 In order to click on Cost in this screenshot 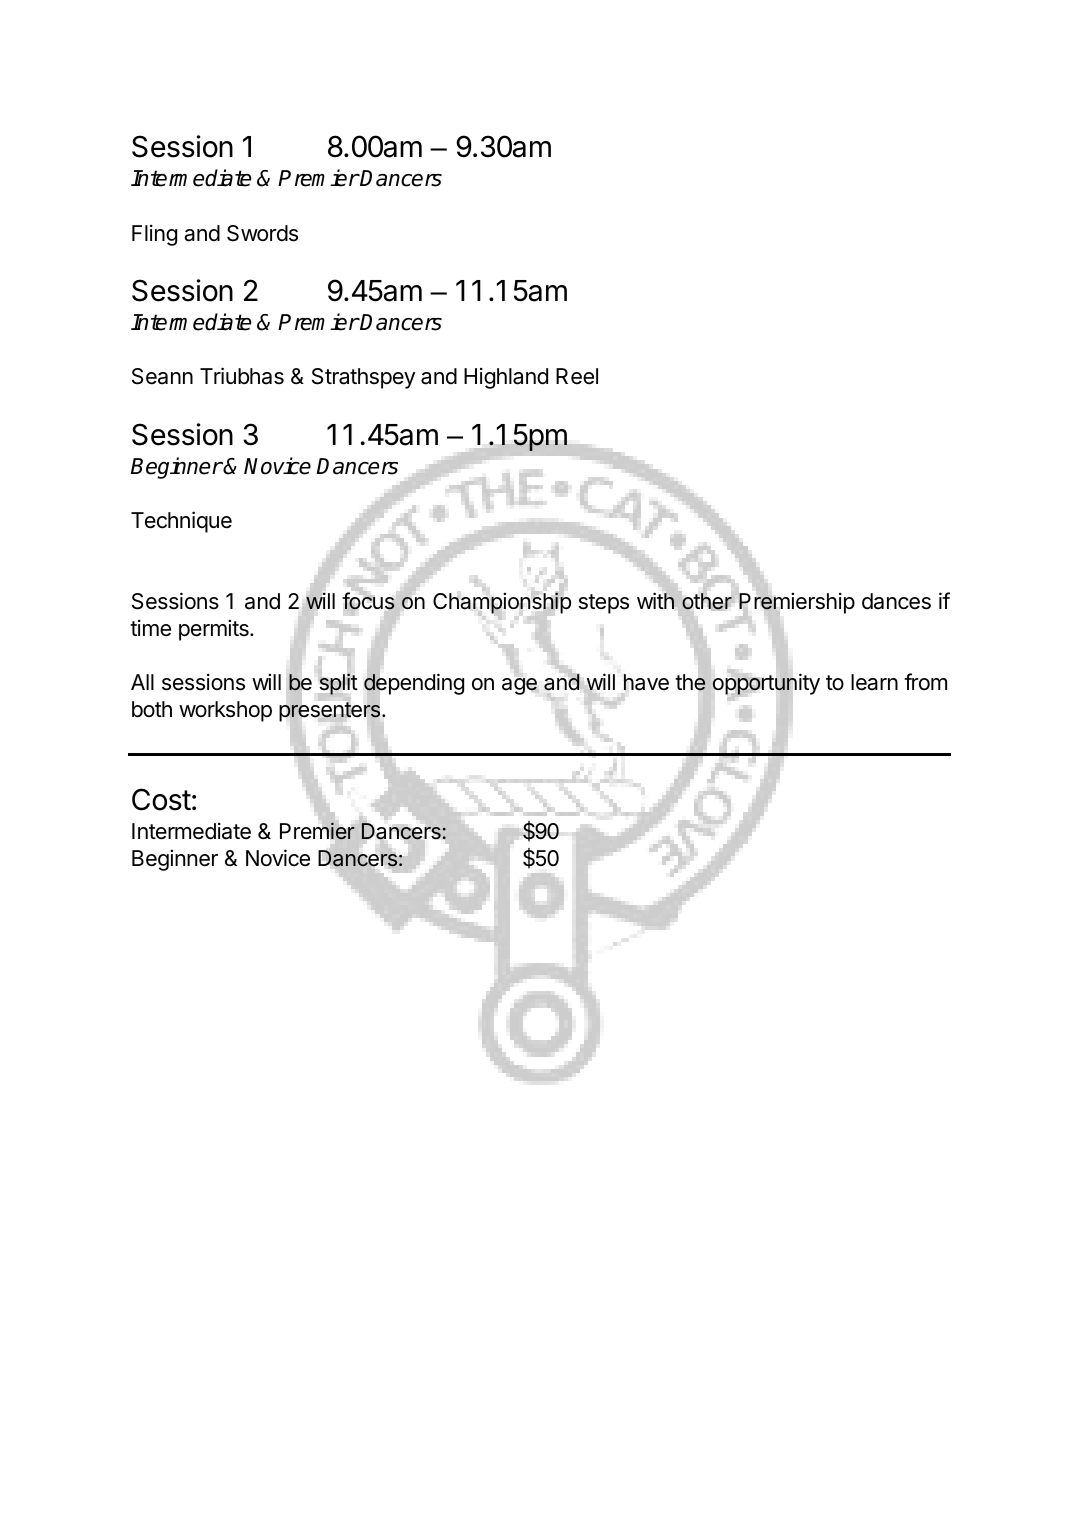, I will do `click(161, 799)`.
